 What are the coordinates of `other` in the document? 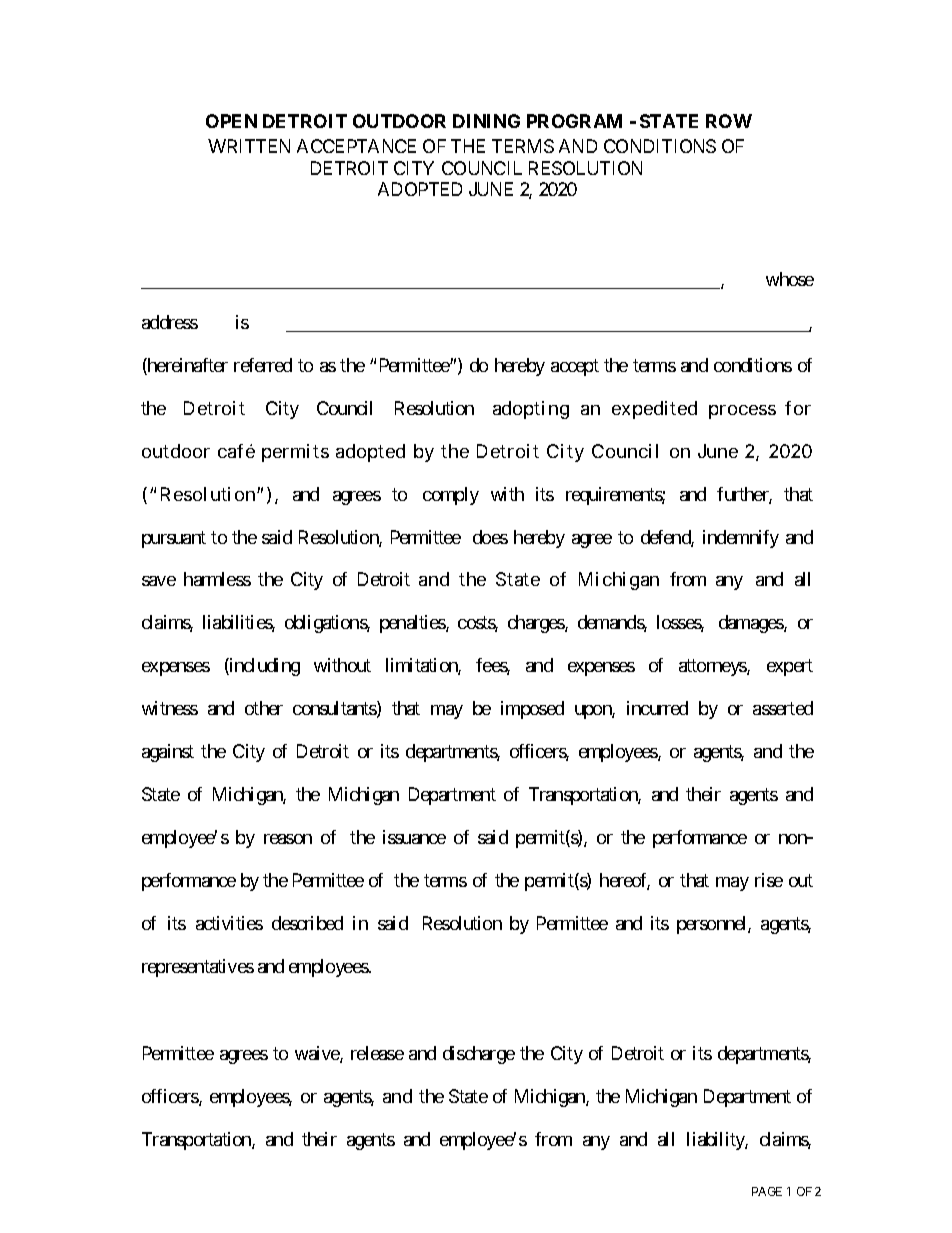 It's located at (264, 708).
